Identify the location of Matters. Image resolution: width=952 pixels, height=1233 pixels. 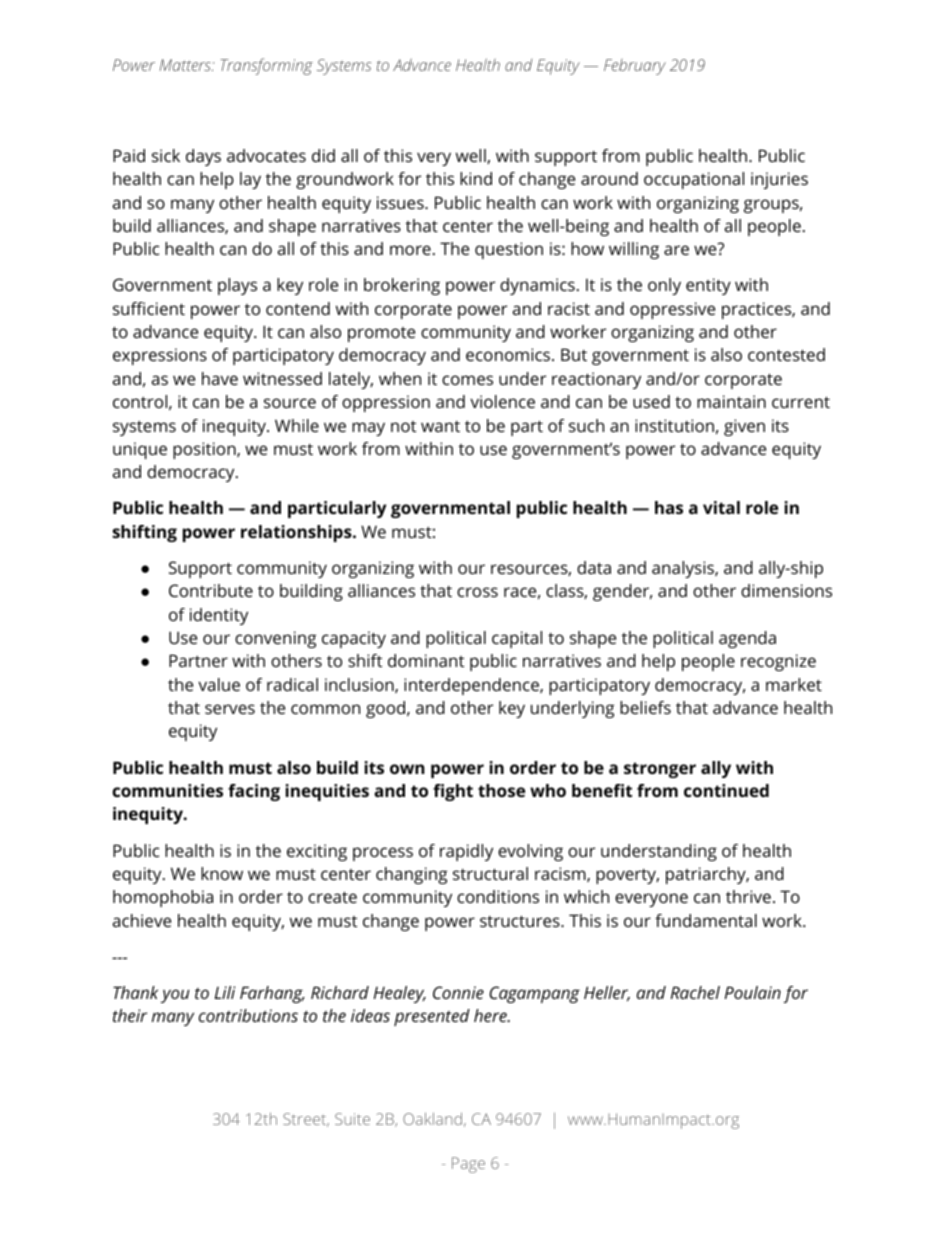
(186, 65).
